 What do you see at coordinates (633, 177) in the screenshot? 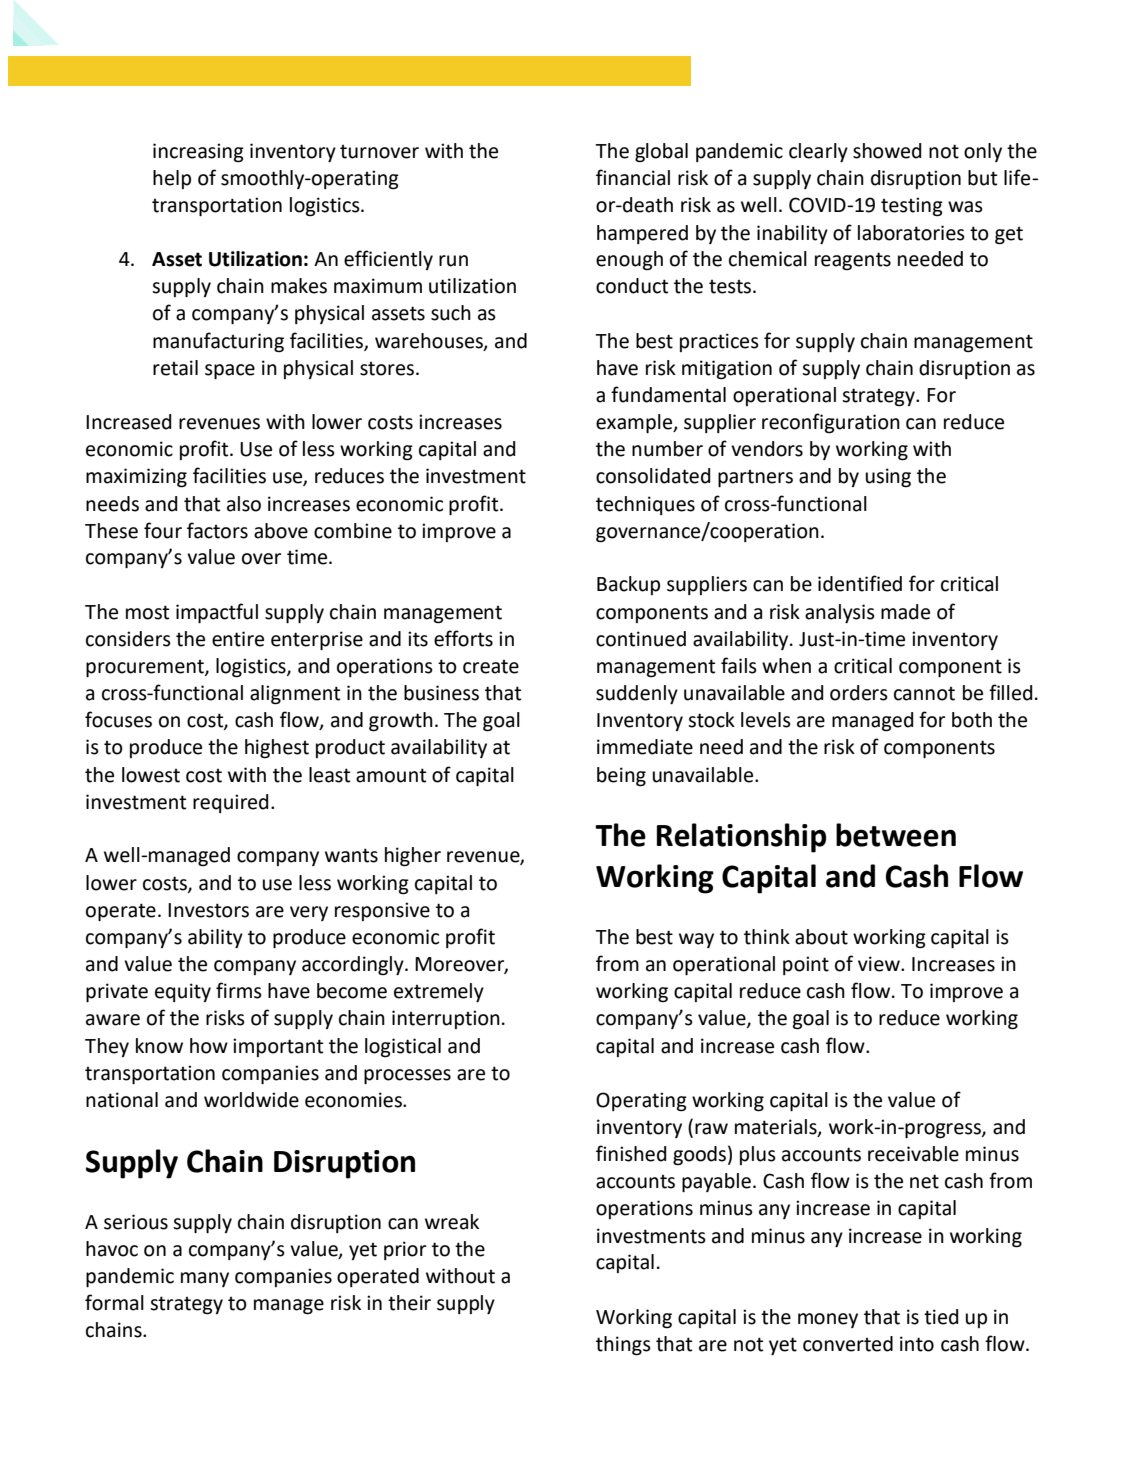
I see `financial` at bounding box center [633, 177].
